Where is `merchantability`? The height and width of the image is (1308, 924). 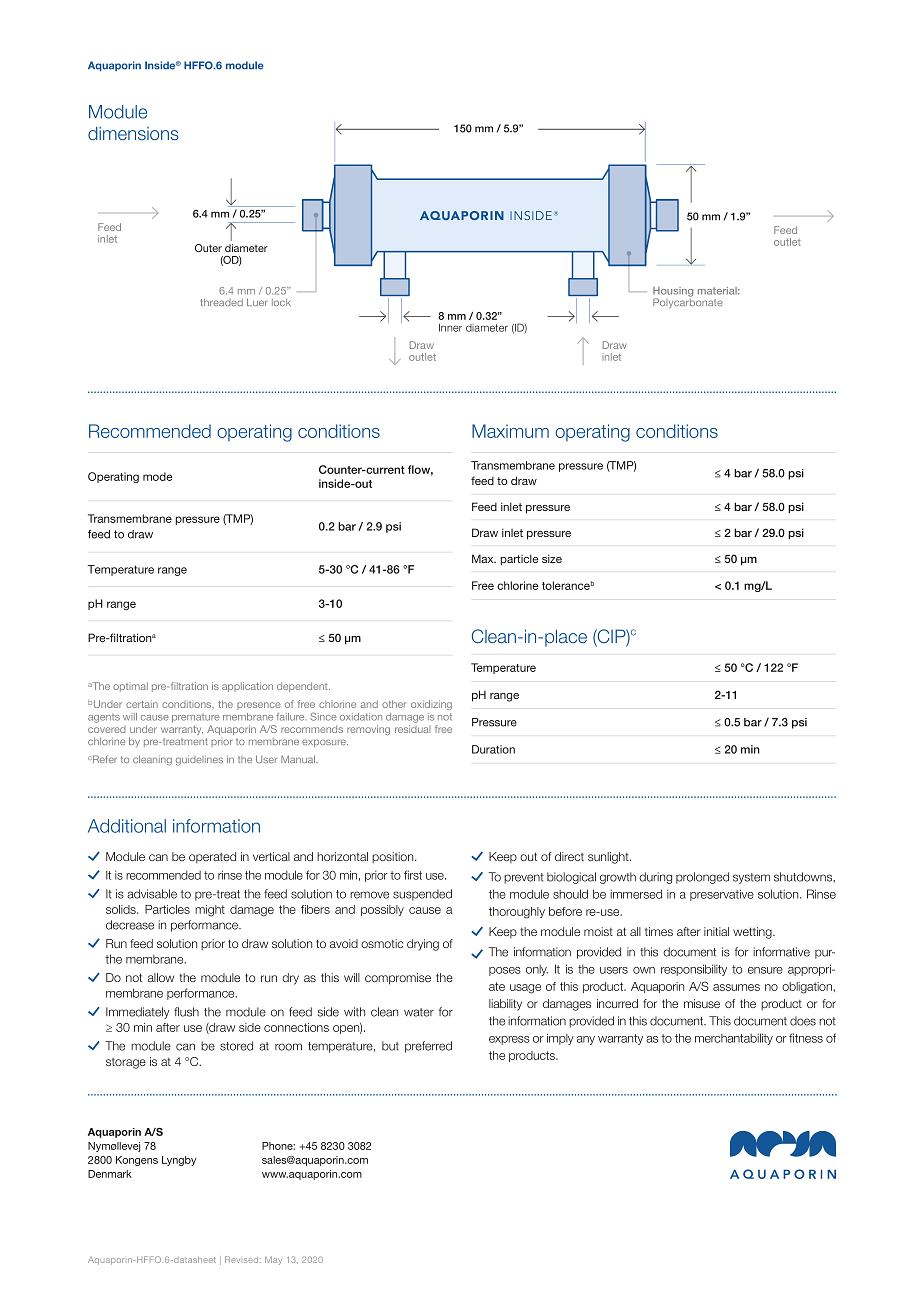
merchantability is located at coordinates (734, 1039).
